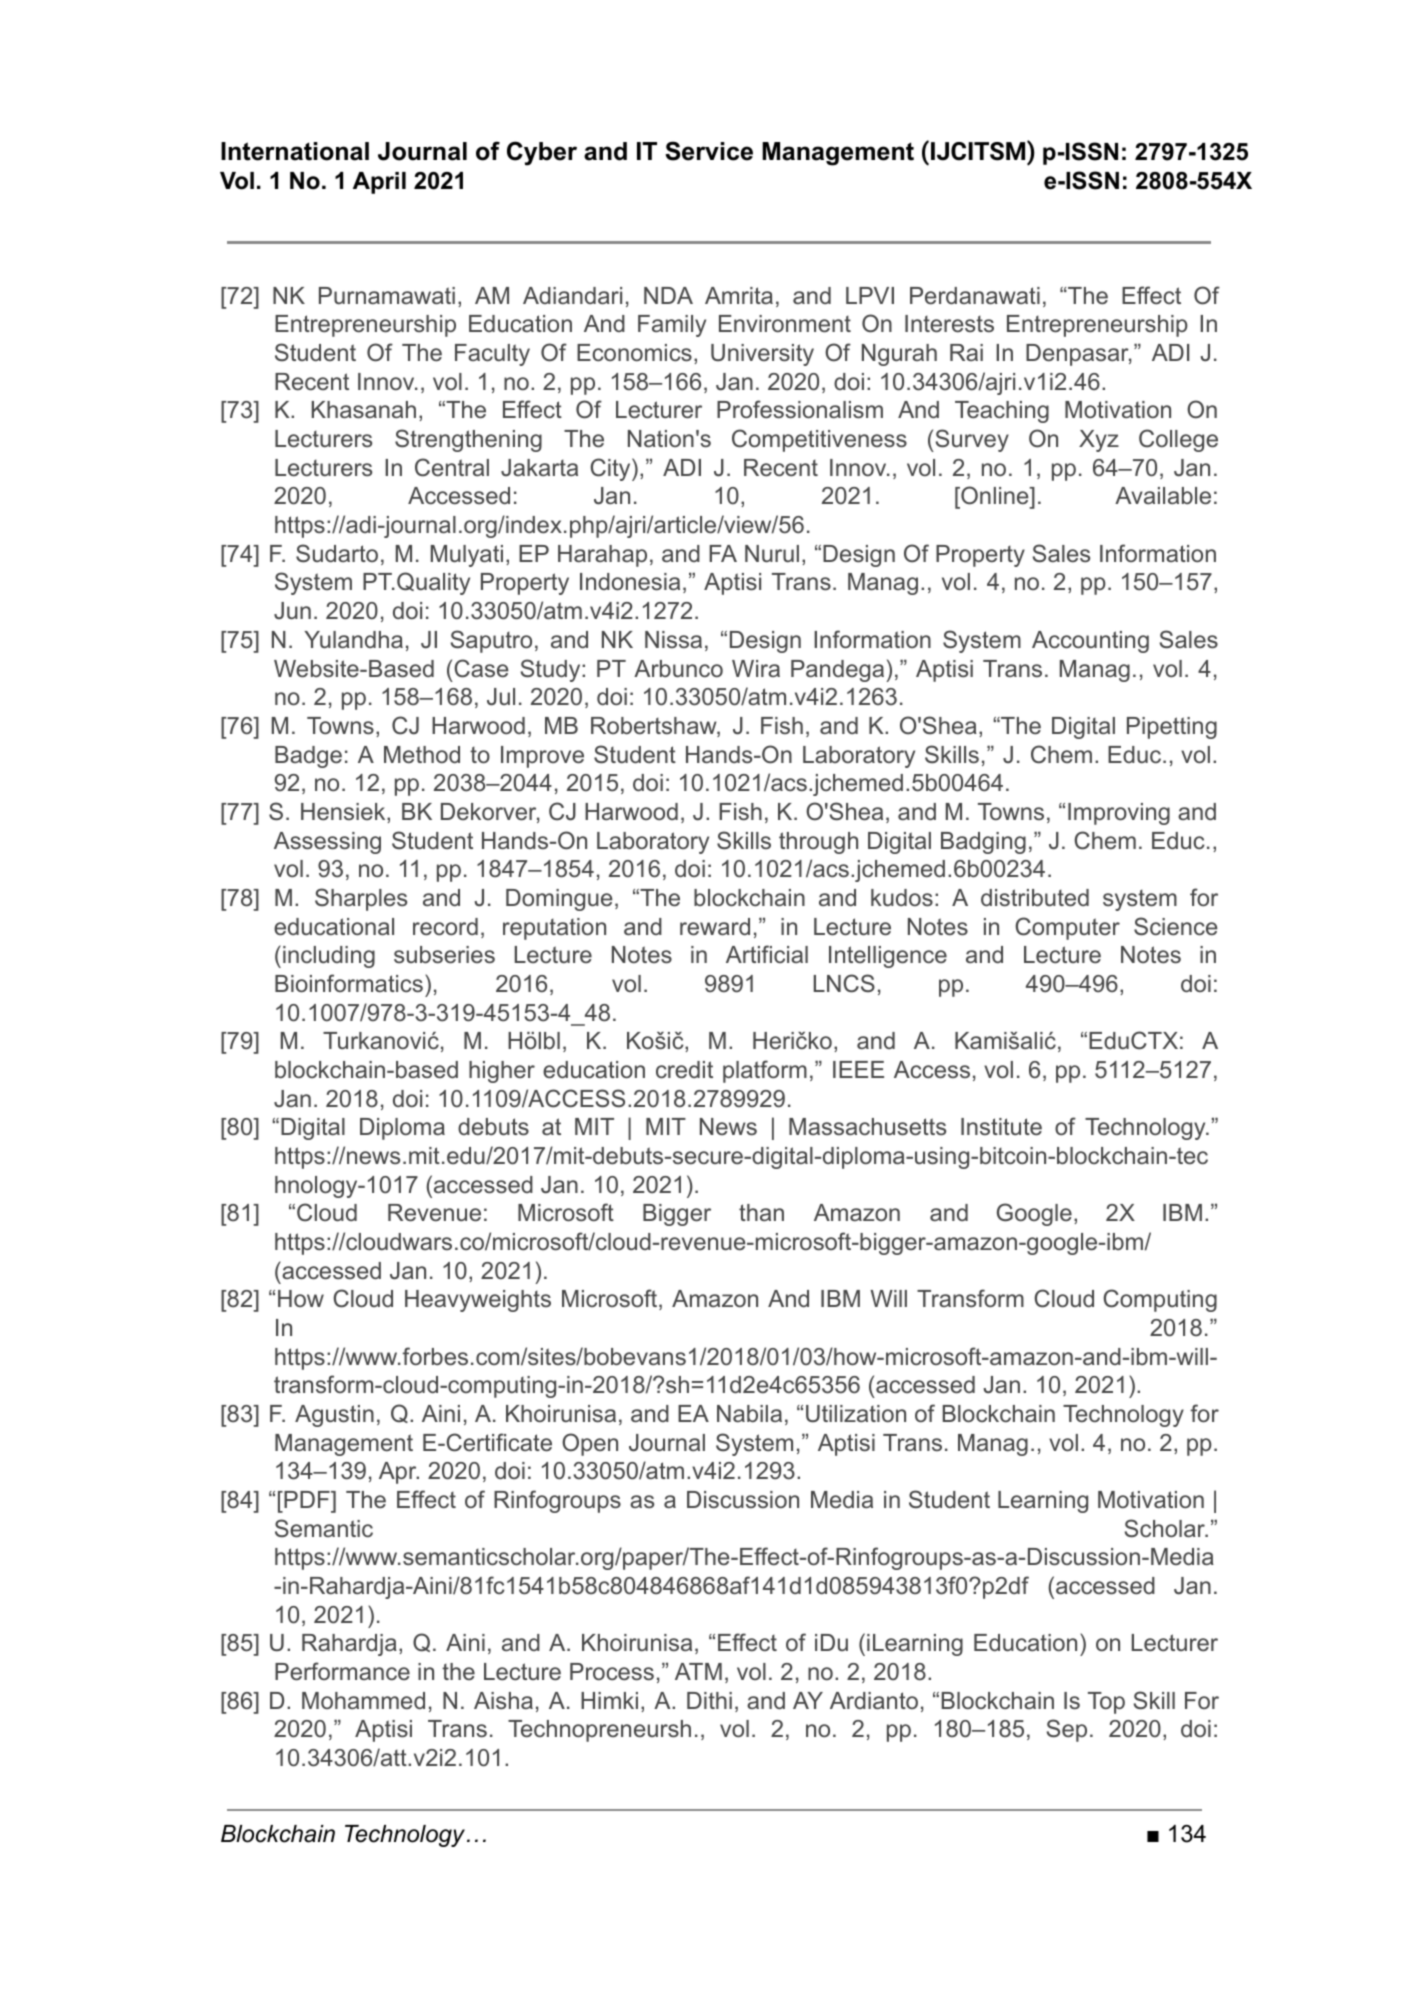  I want to click on April, so click(379, 183).
